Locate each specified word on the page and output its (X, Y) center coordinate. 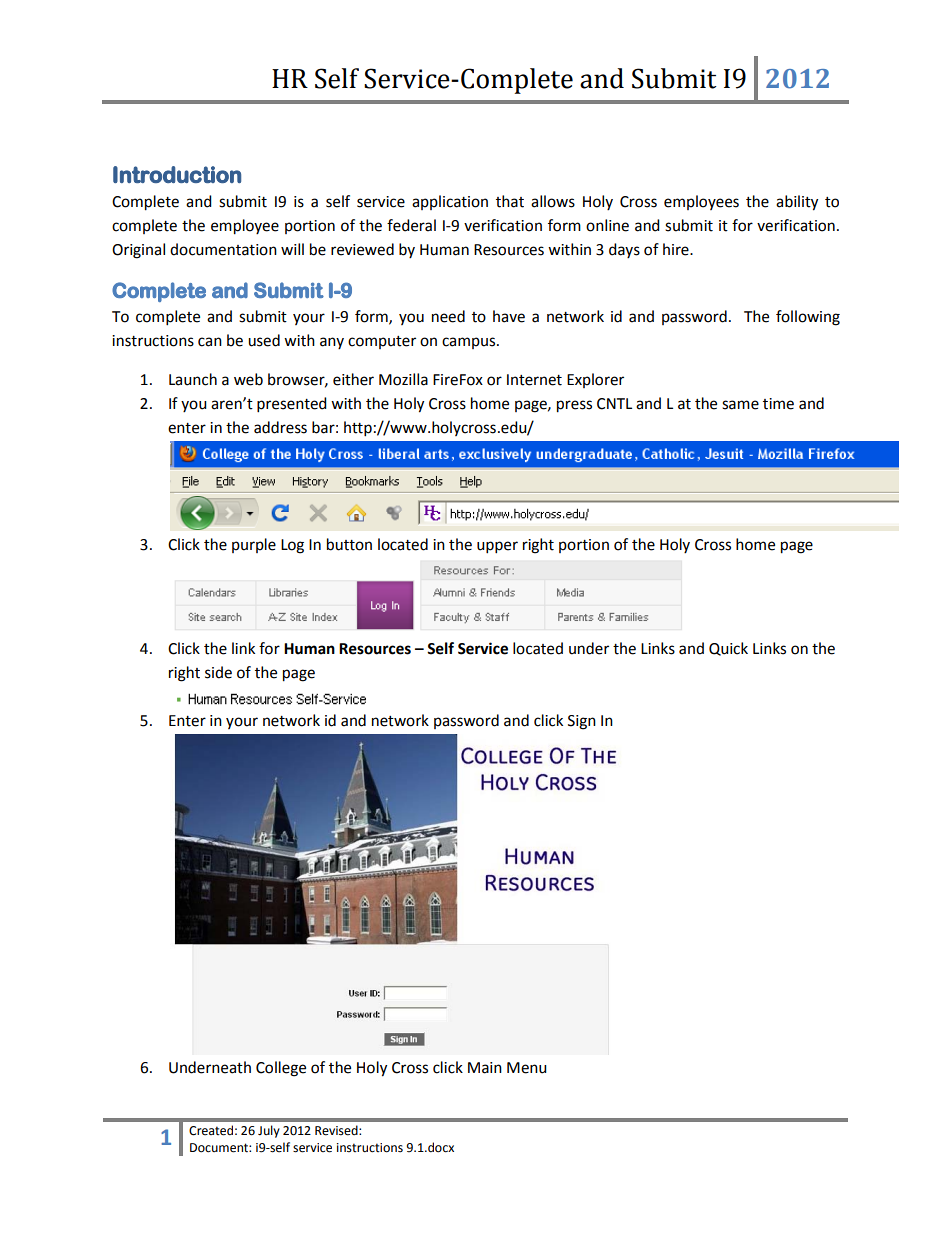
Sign (582, 722)
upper (497, 547)
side (218, 672)
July (269, 1131)
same (740, 405)
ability (797, 203)
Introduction (177, 174)
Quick (728, 649)
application (450, 202)
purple (254, 545)
